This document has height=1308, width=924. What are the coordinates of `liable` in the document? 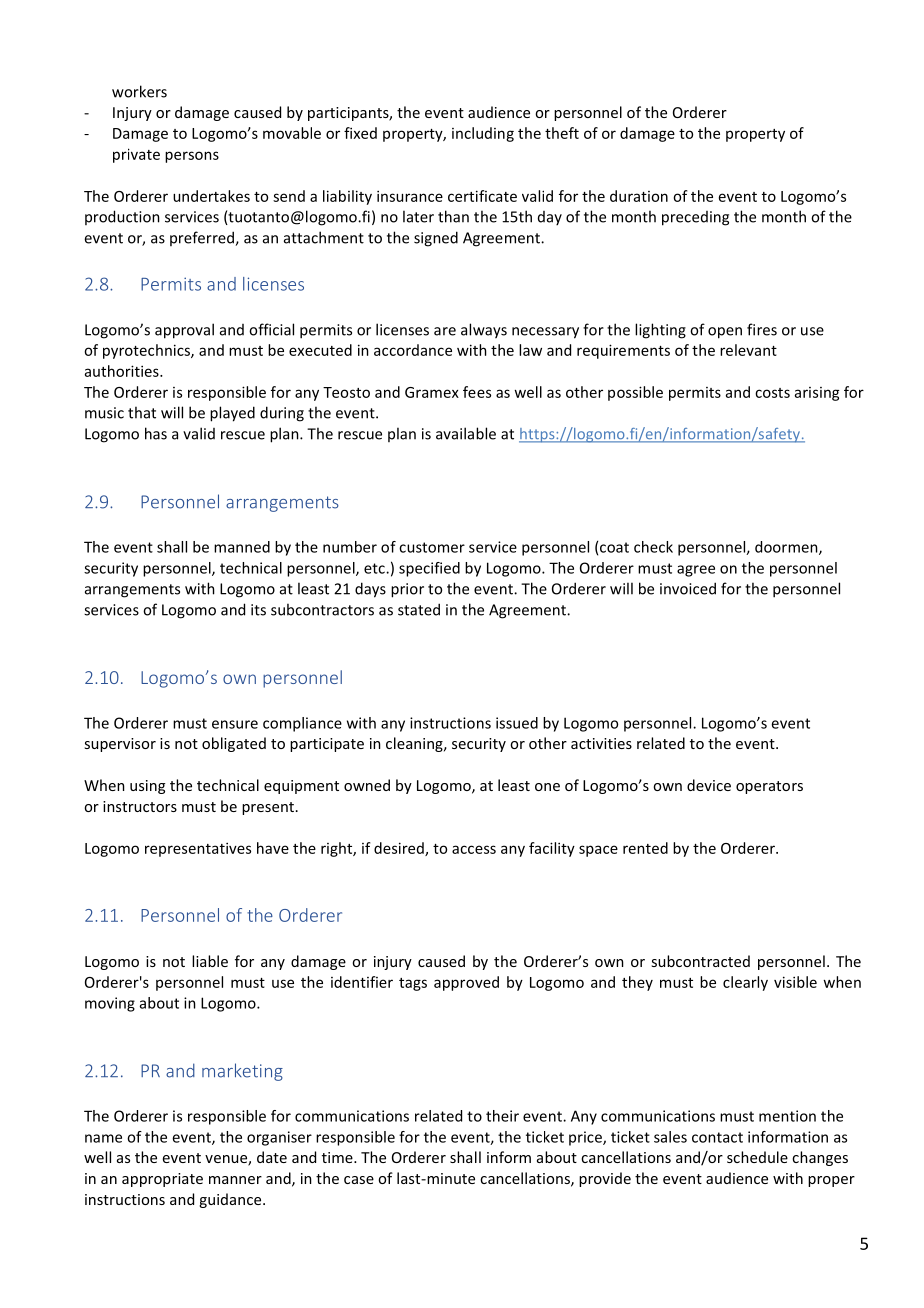 It's located at (210, 961).
